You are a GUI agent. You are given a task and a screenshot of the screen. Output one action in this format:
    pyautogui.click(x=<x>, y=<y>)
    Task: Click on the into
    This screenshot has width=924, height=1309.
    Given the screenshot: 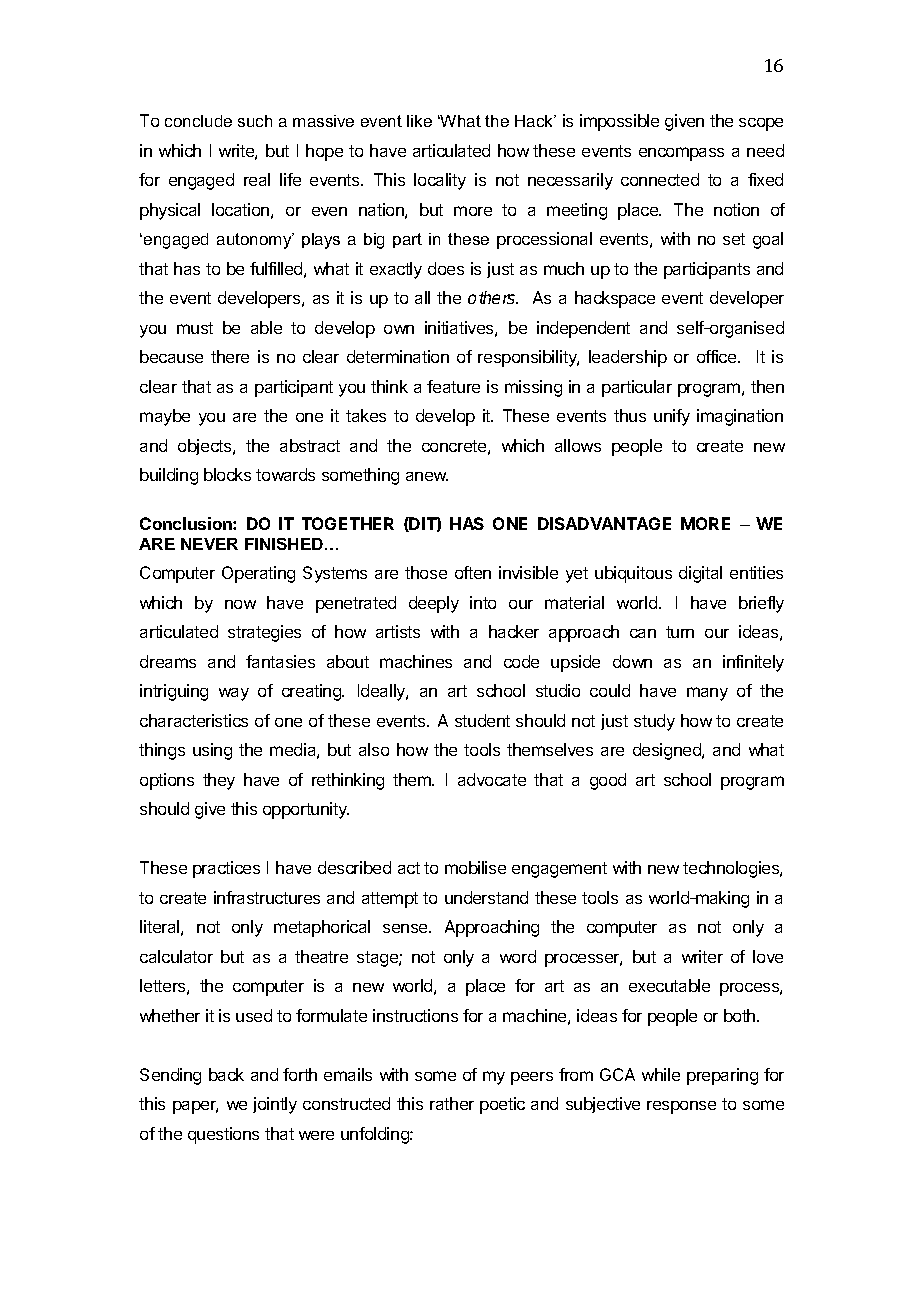 What is the action you would take?
    pyautogui.click(x=483, y=602)
